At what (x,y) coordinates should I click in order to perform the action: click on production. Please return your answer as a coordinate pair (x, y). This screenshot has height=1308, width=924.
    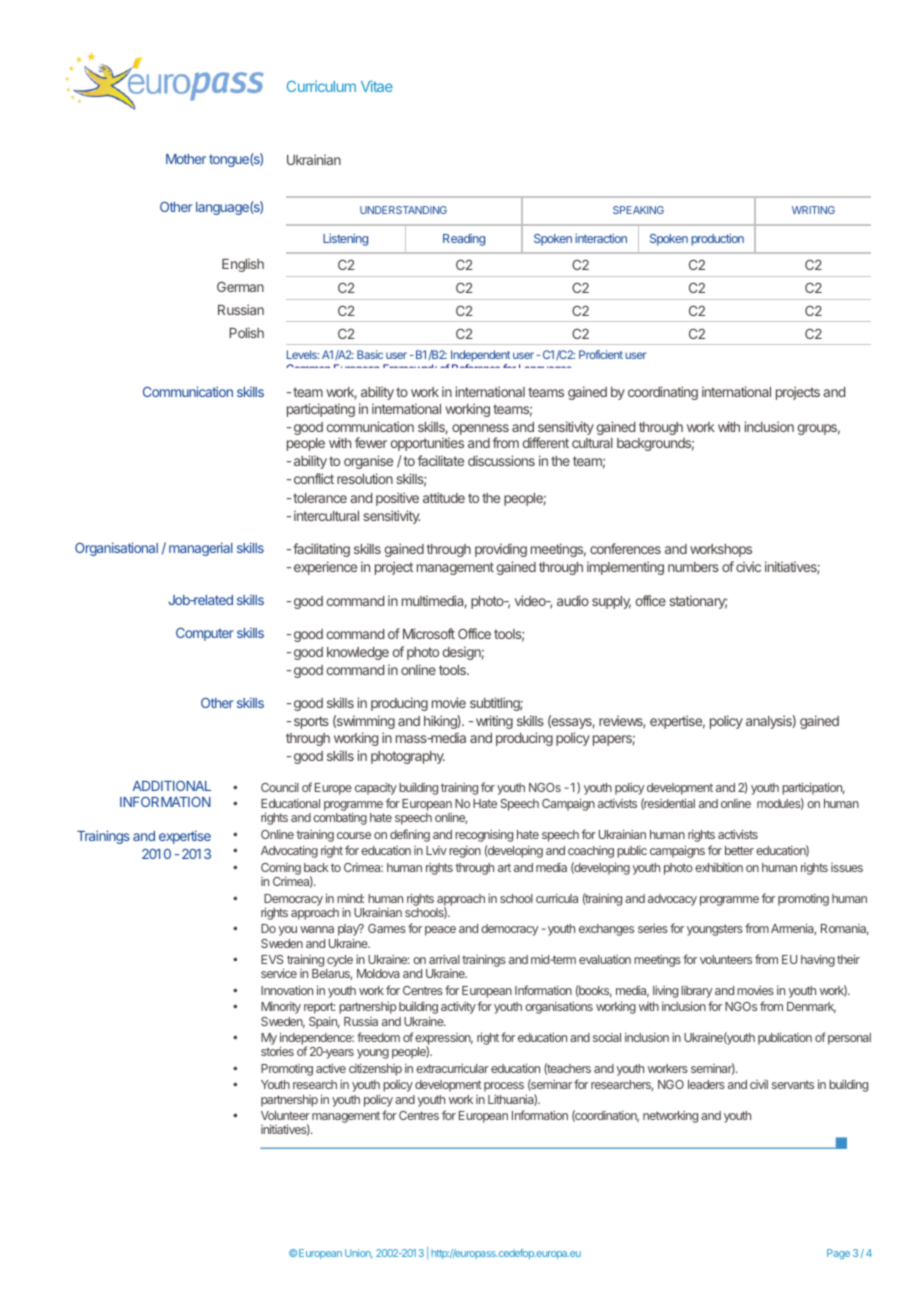
    Looking at the image, I should click on (717, 240).
